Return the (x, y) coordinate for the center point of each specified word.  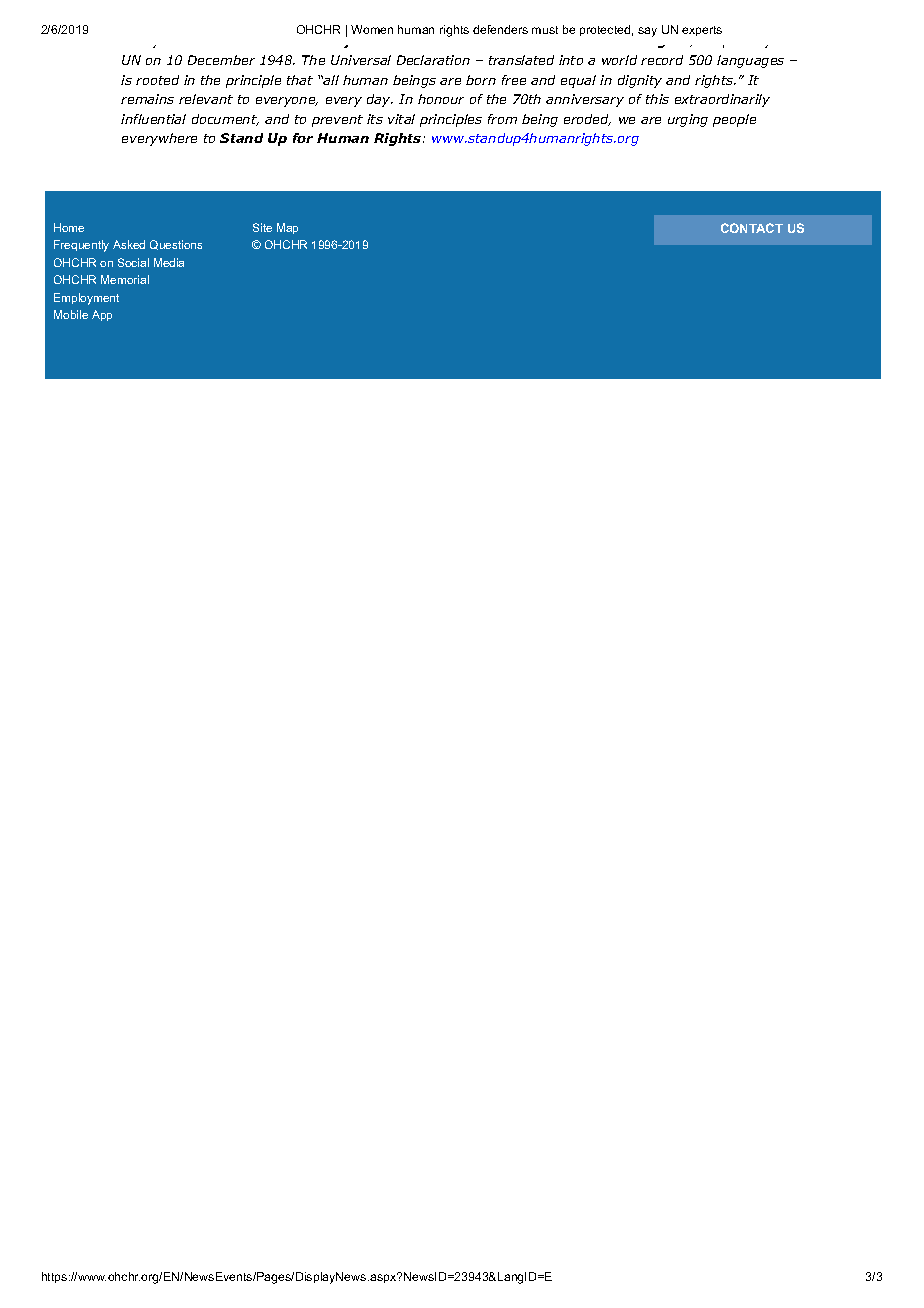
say (647, 32)
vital (401, 119)
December (221, 60)
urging (688, 120)
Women (372, 29)
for (303, 138)
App (102, 315)
